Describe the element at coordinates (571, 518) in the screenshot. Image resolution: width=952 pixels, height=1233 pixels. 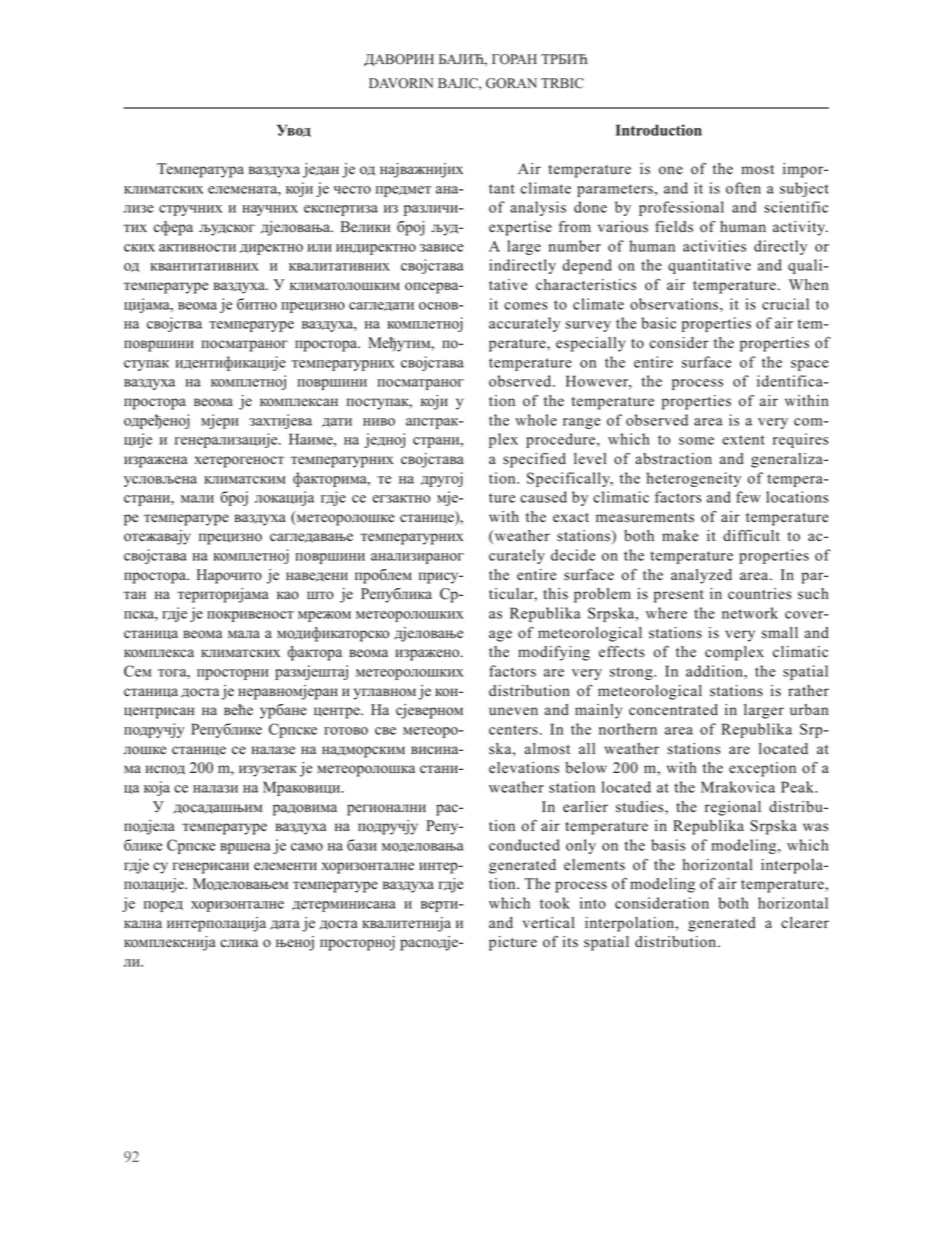
I see `exact` at that location.
